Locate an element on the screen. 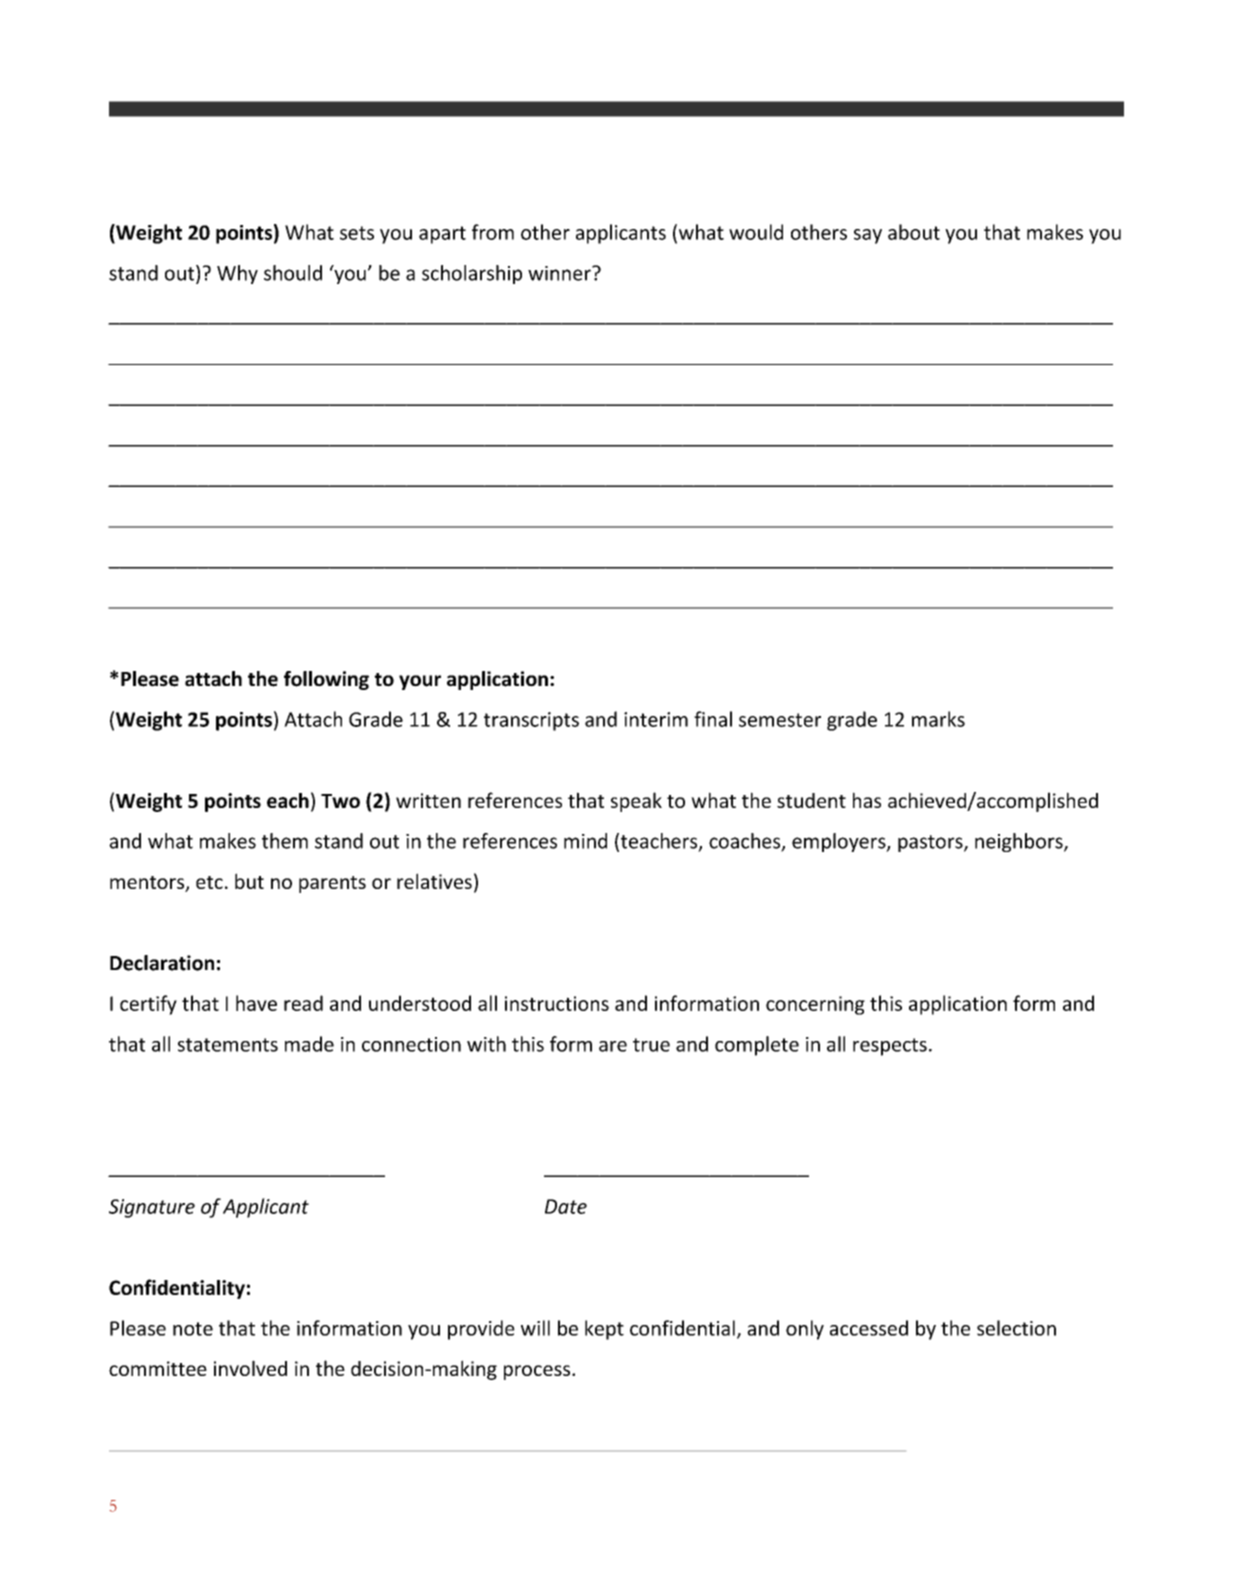 The height and width of the screenshot is (1596, 1233). has is located at coordinates (867, 800).
